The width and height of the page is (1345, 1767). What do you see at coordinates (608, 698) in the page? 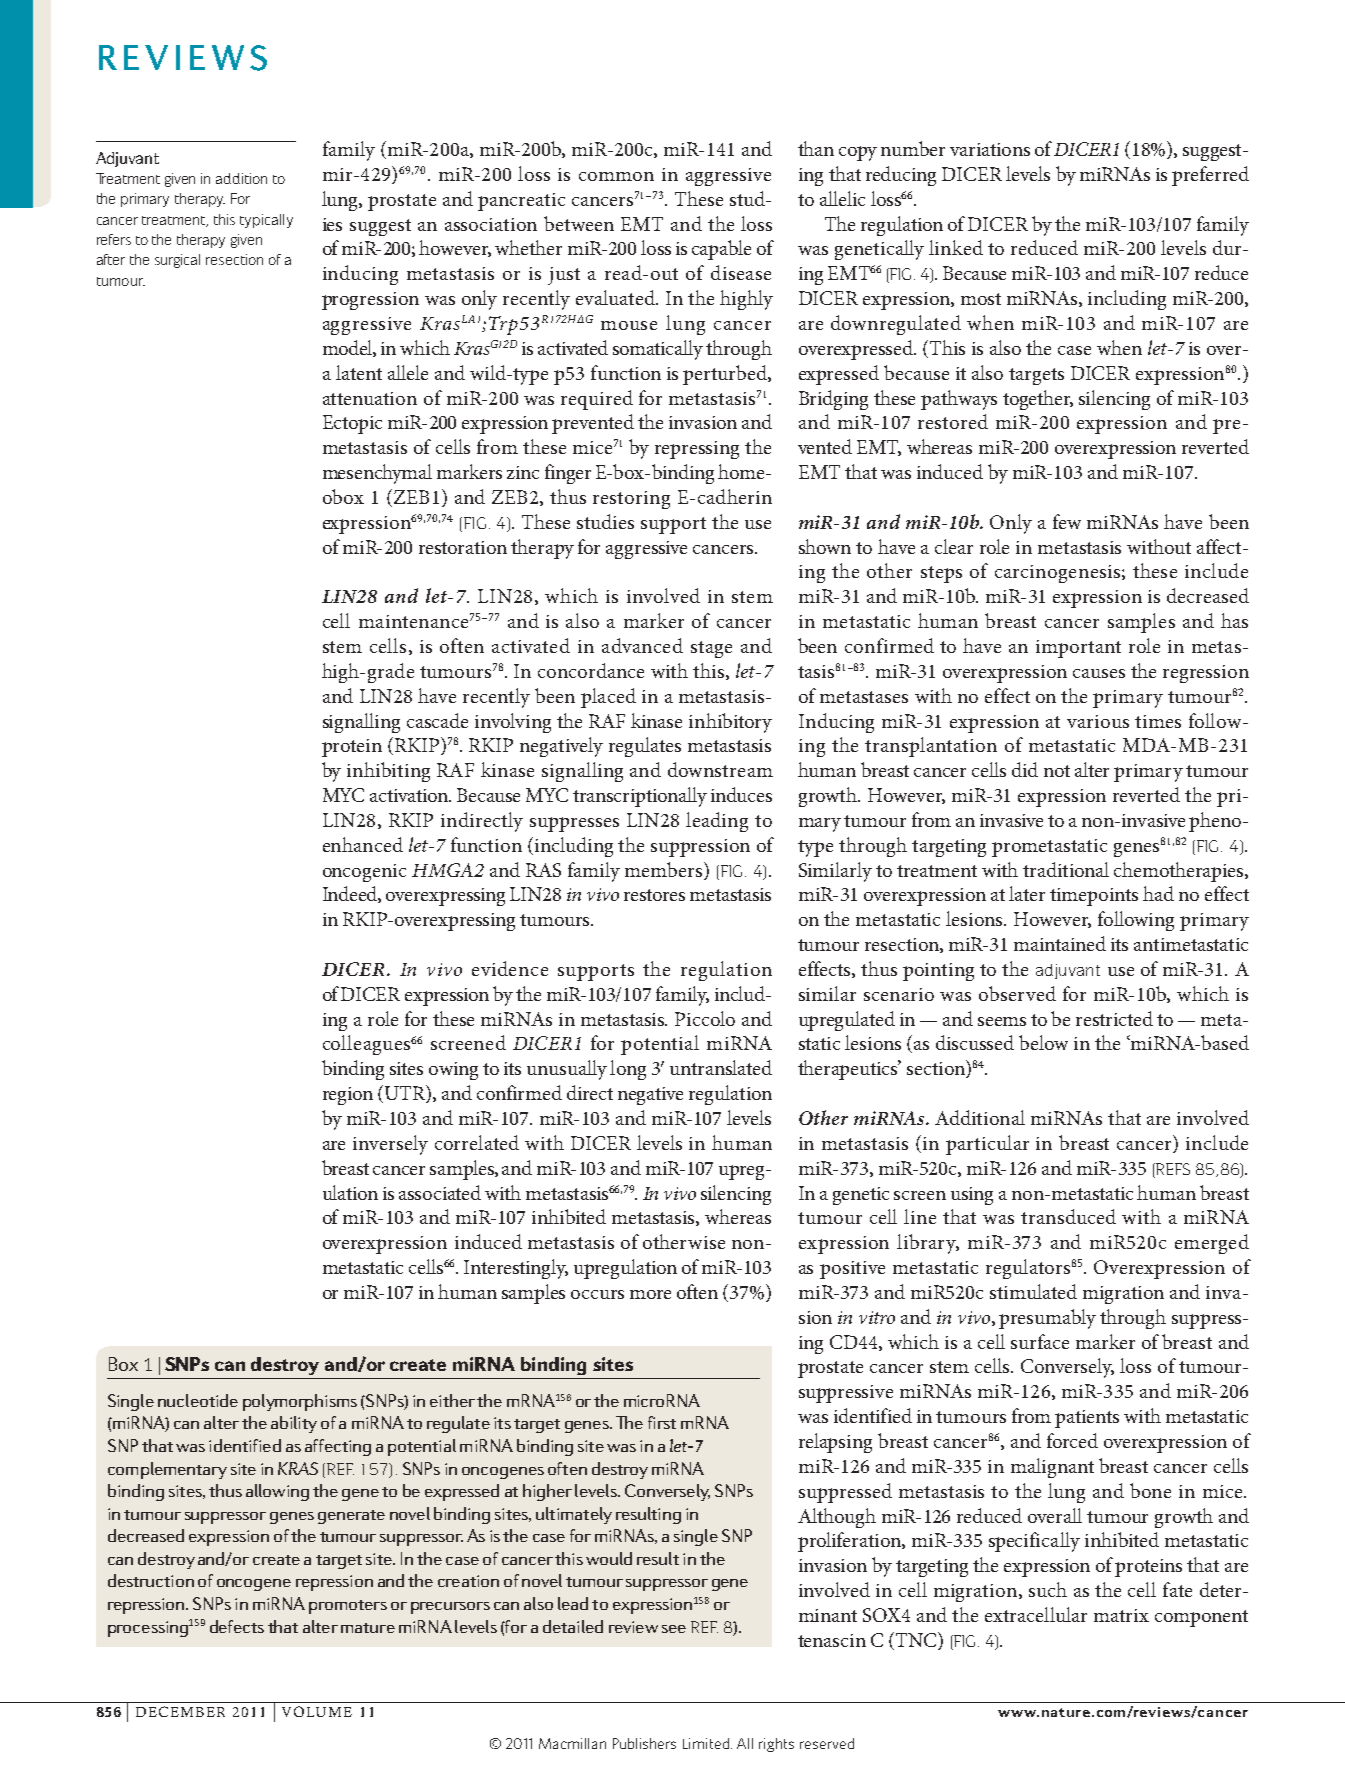
I see `placed` at bounding box center [608, 698].
